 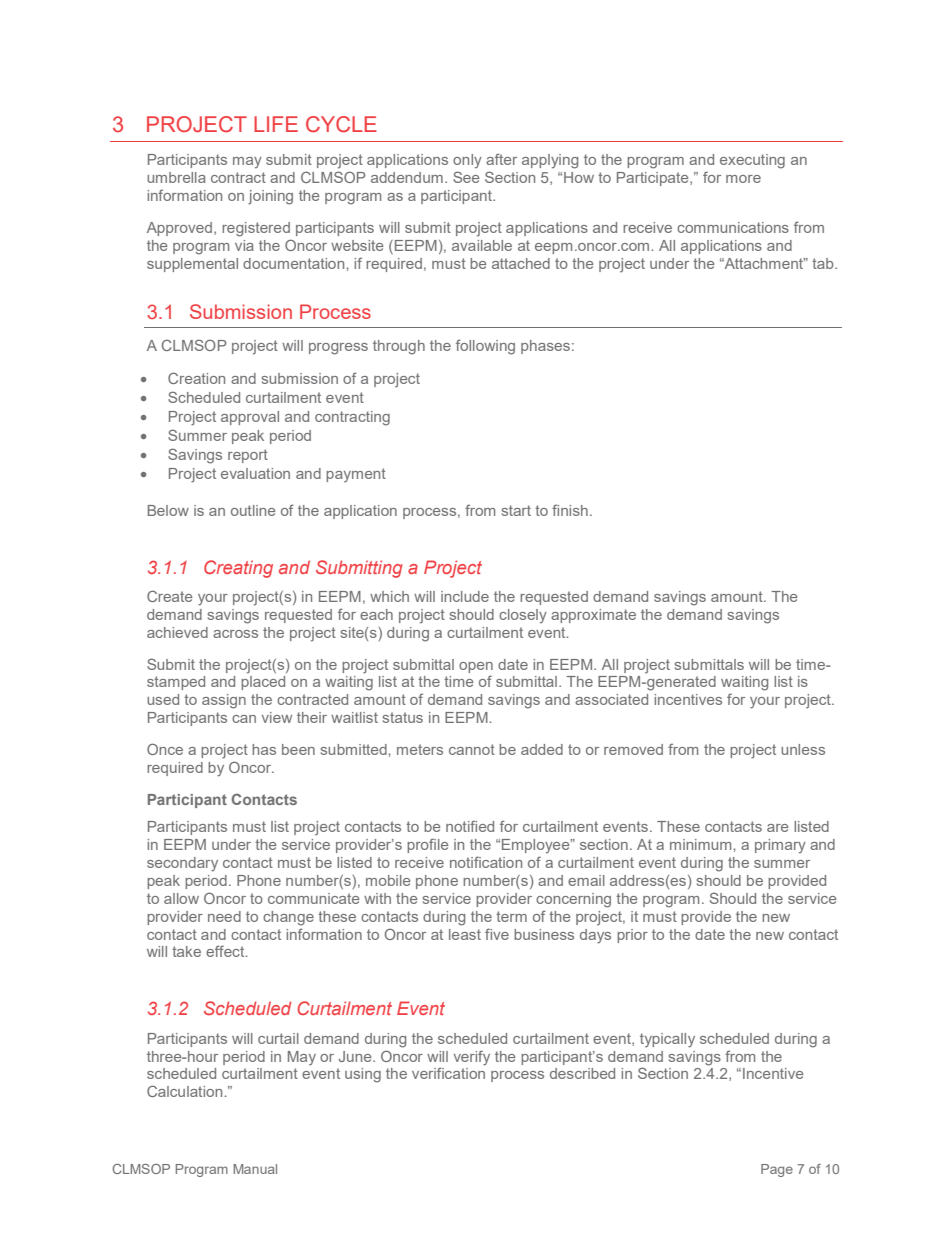 What do you see at coordinates (448, 1073) in the screenshot?
I see `verification` at bounding box center [448, 1073].
